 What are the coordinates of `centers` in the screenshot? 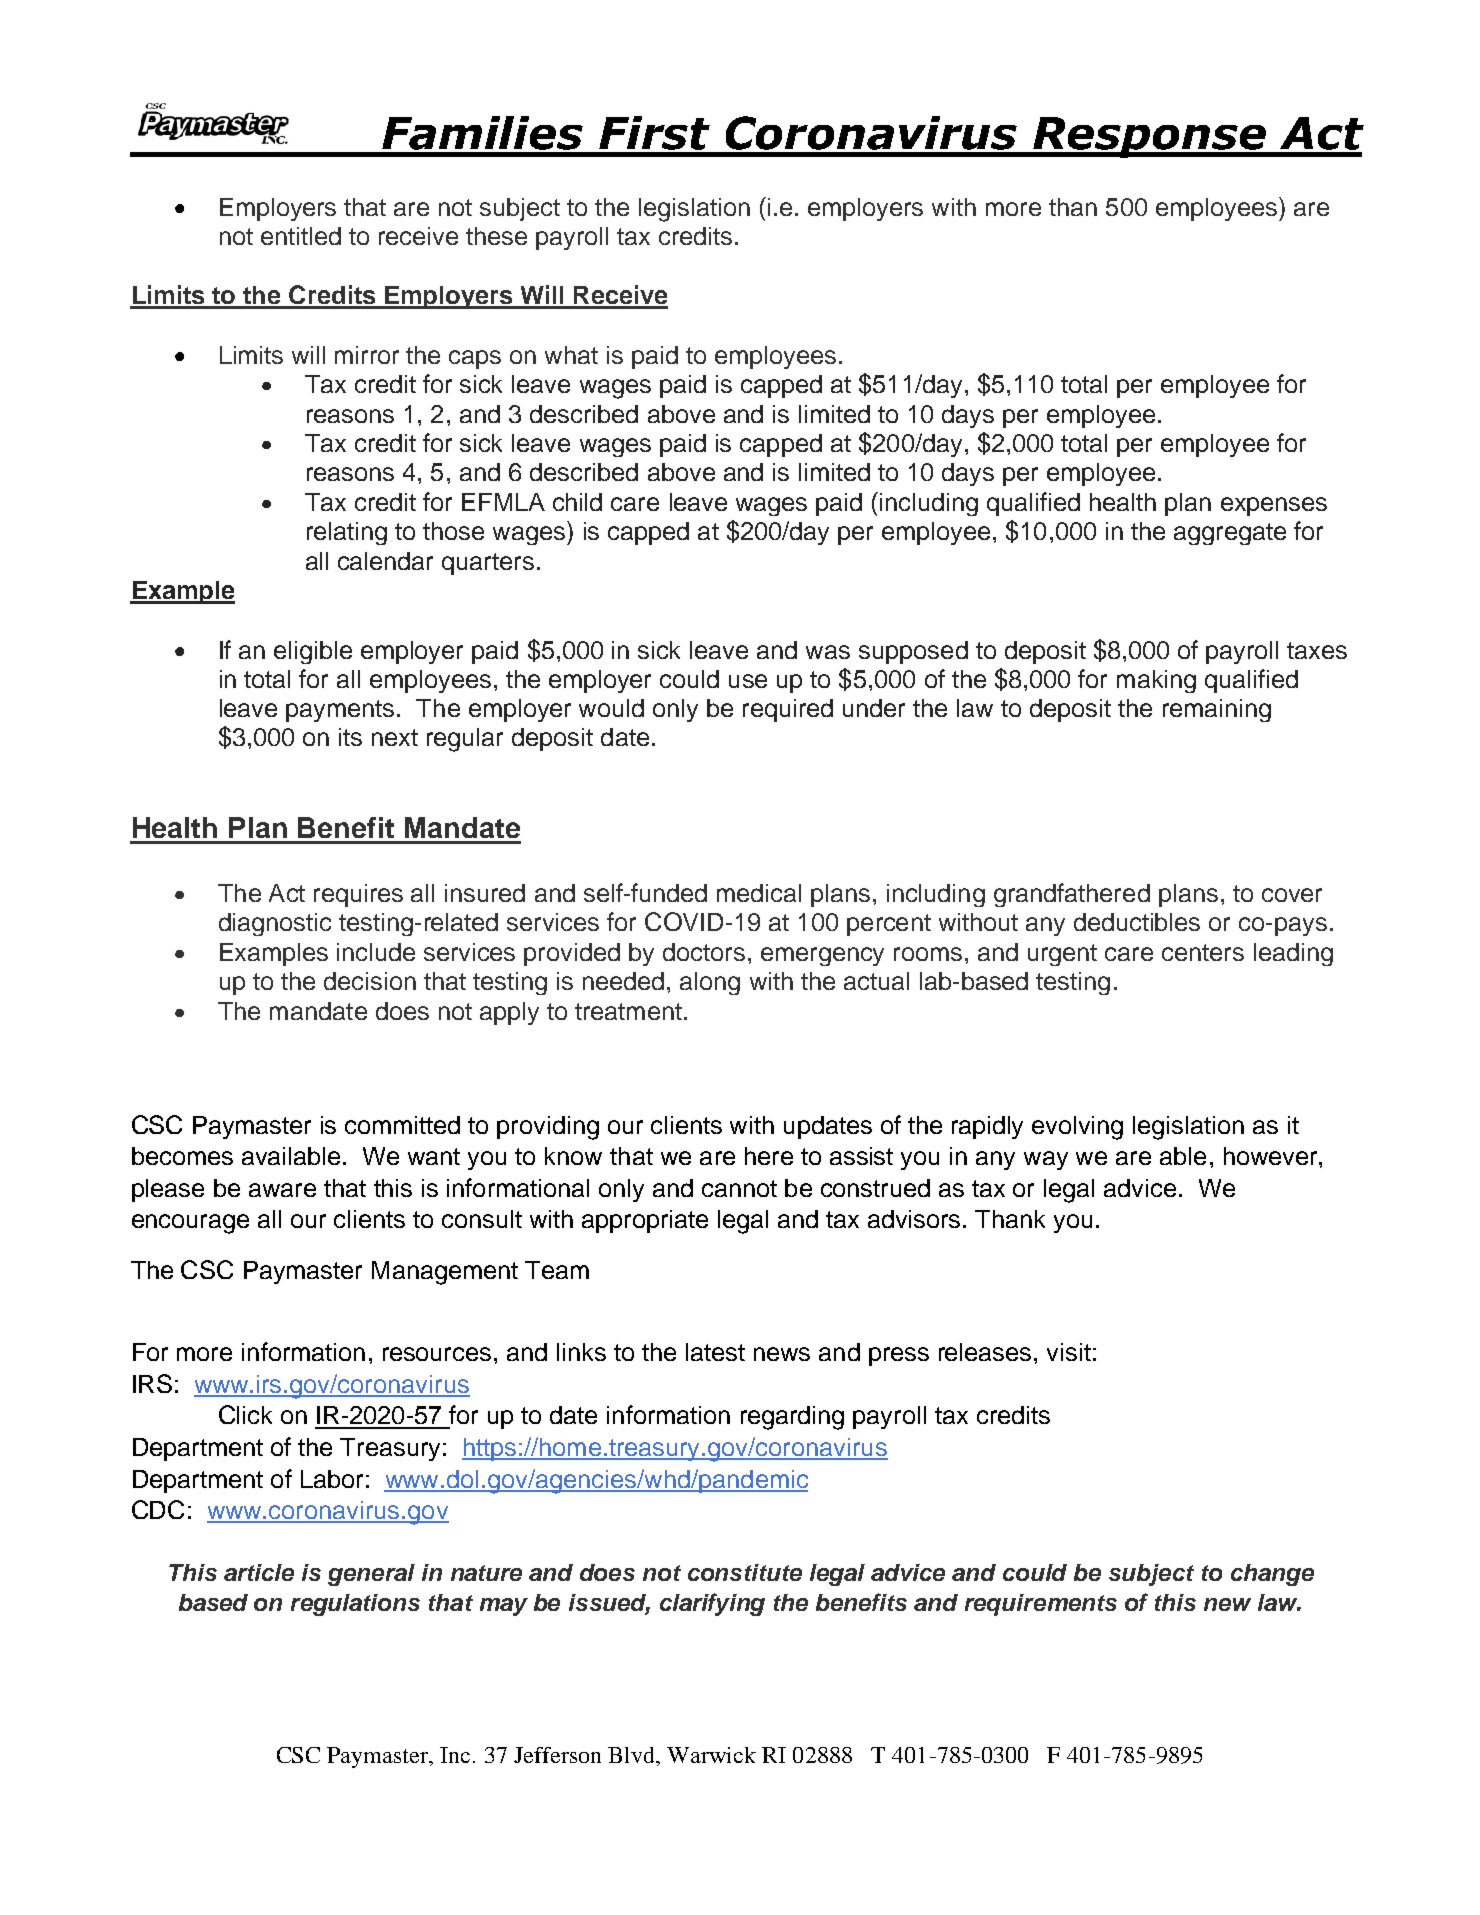 It's located at (1203, 952).
